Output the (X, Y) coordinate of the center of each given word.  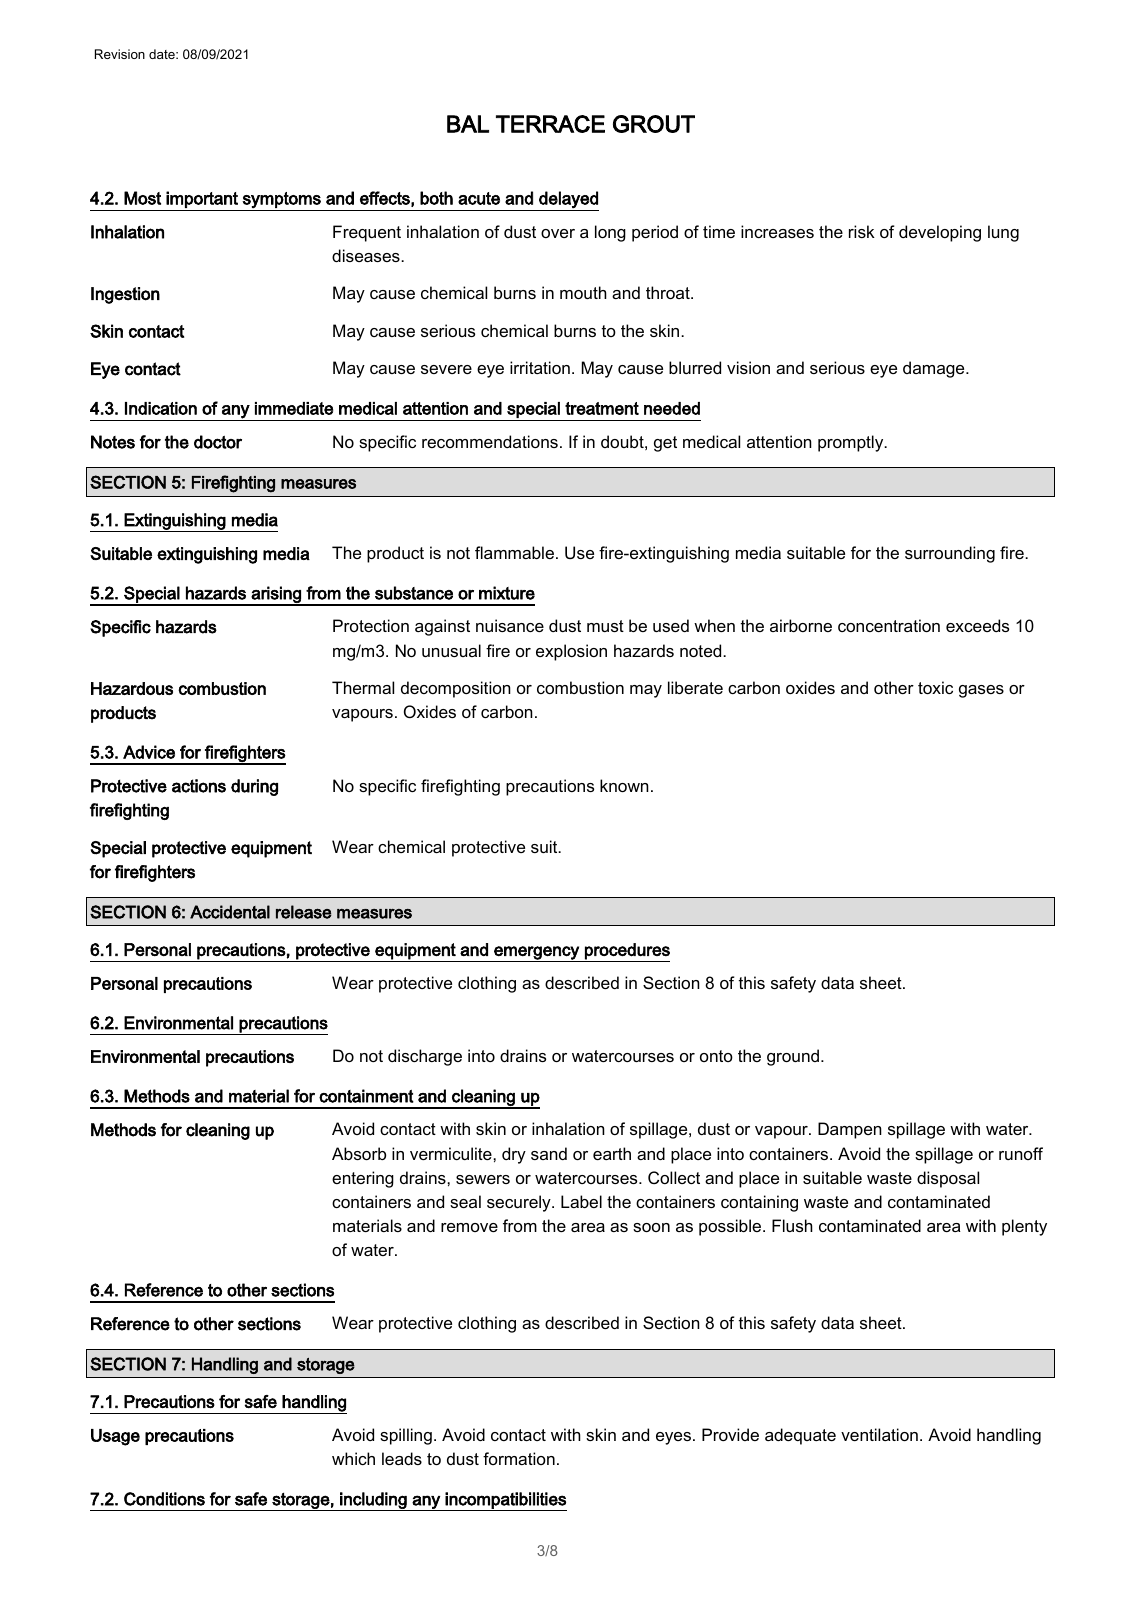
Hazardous (132, 688)
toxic (935, 687)
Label (581, 1201)
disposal (948, 1179)
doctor (218, 442)
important (202, 199)
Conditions (164, 1499)
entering (363, 1179)
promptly (852, 443)
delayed (568, 199)
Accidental (230, 912)
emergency (536, 954)
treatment (602, 408)
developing (940, 233)
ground (794, 1057)
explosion (571, 652)
